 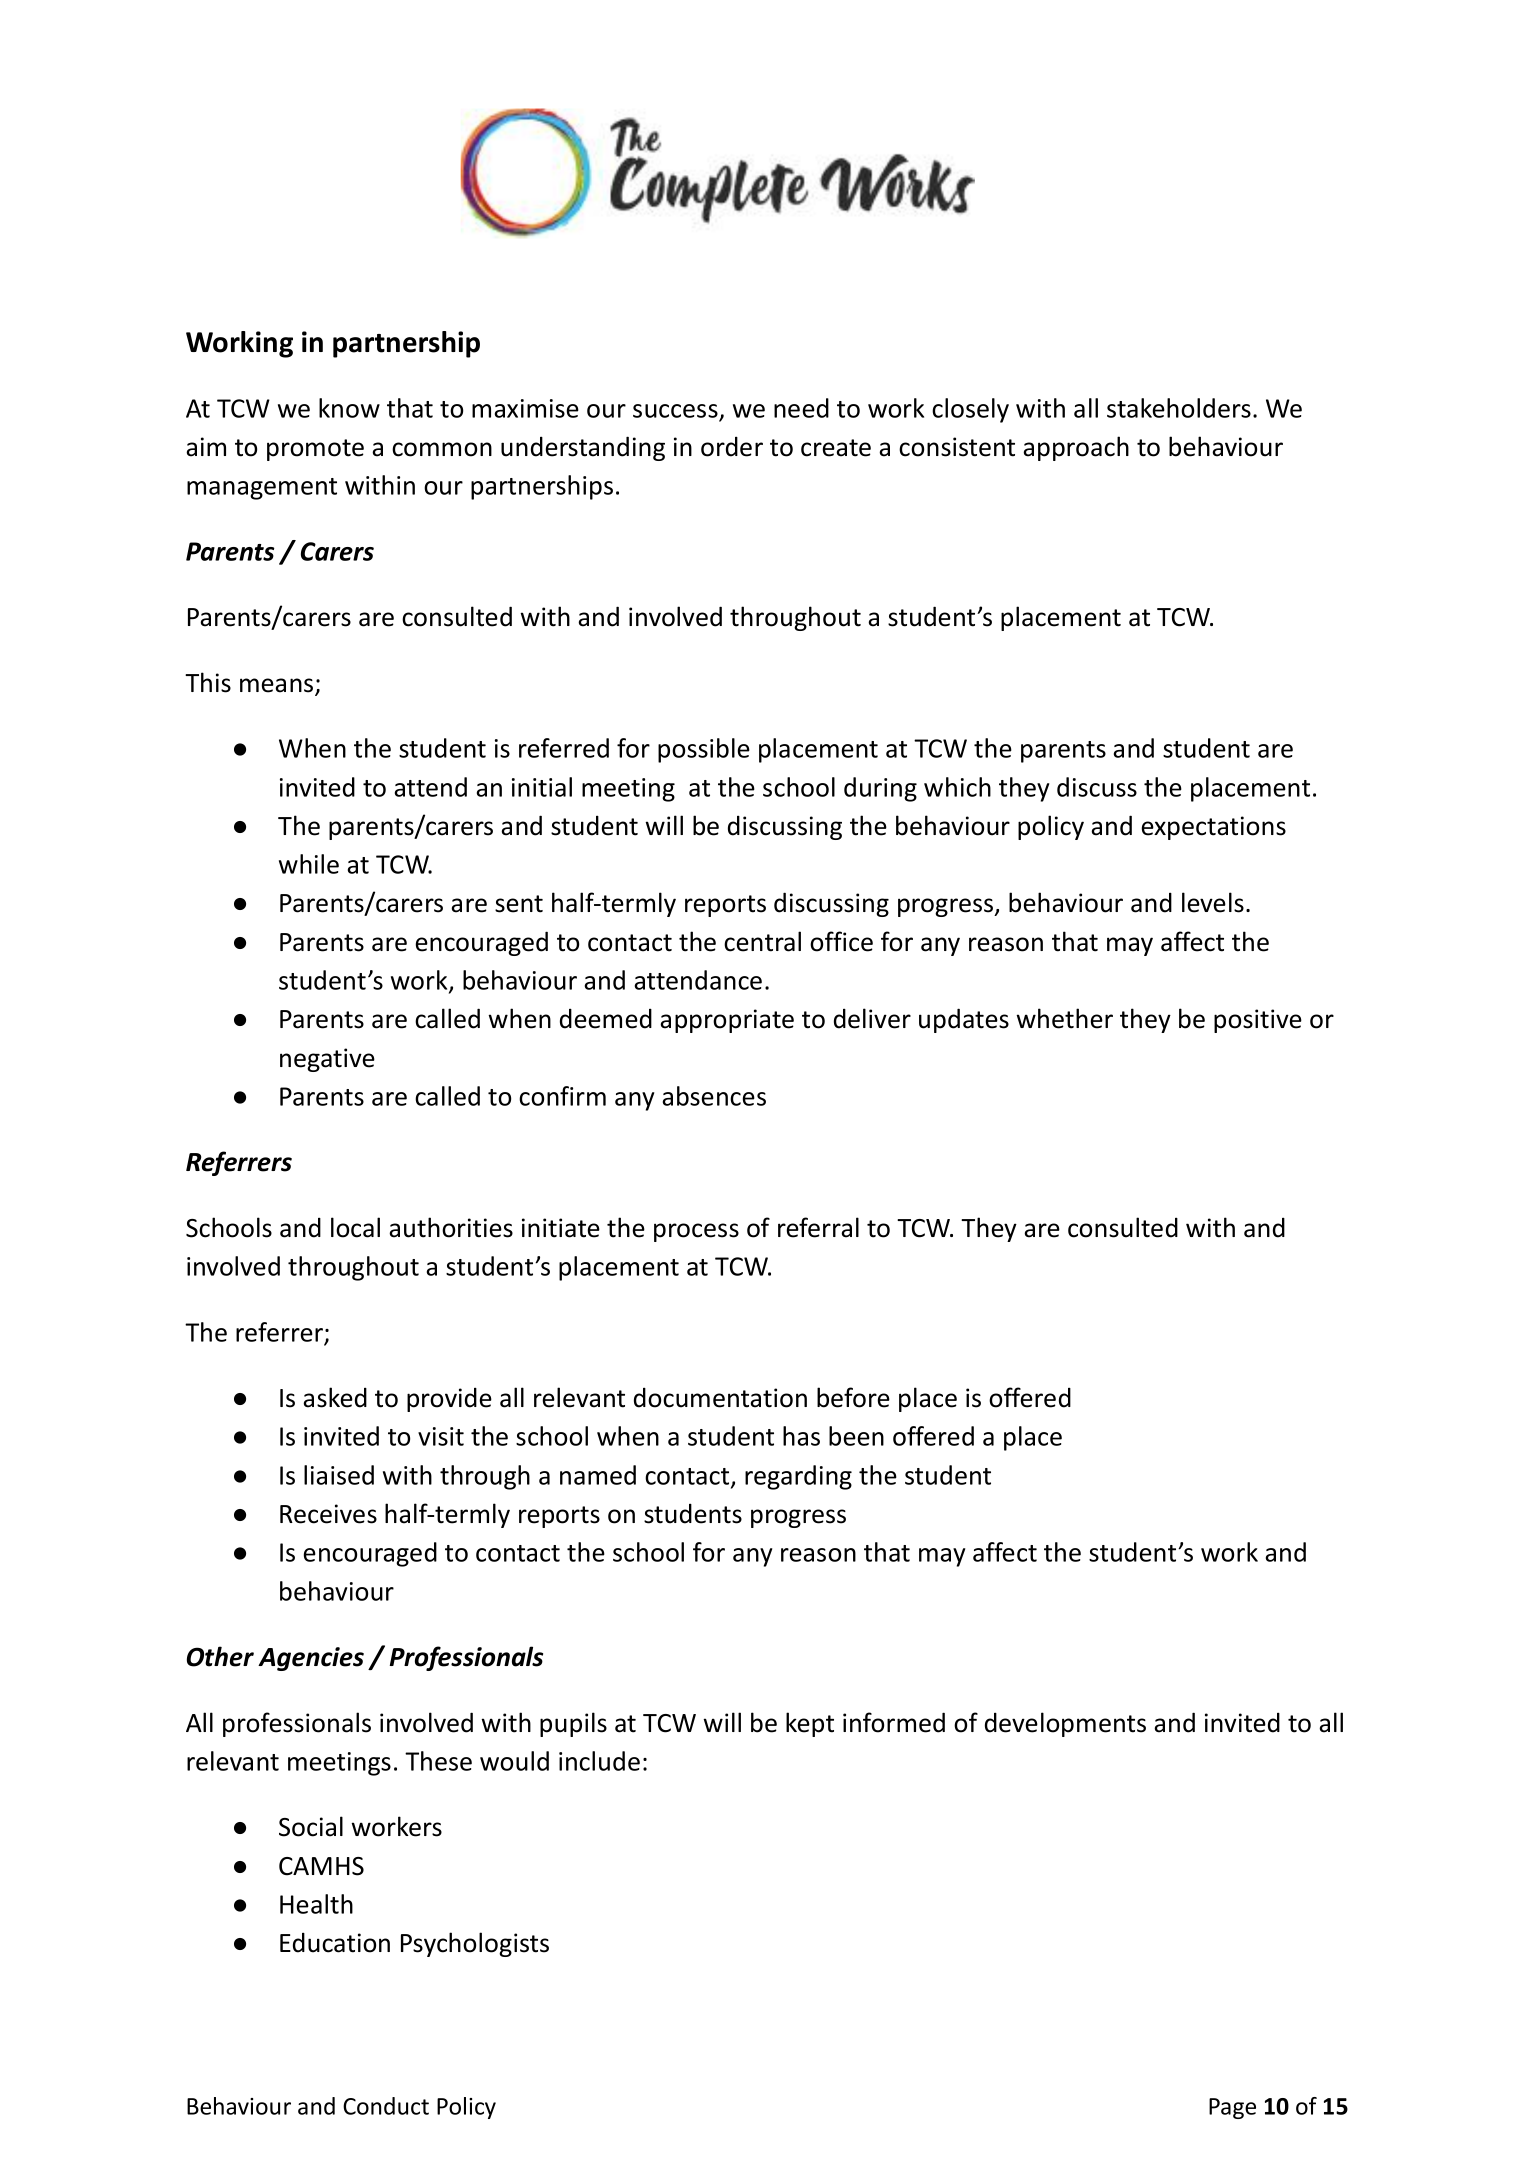 What do you see at coordinates (732, 446) in the screenshot?
I see `order` at bounding box center [732, 446].
